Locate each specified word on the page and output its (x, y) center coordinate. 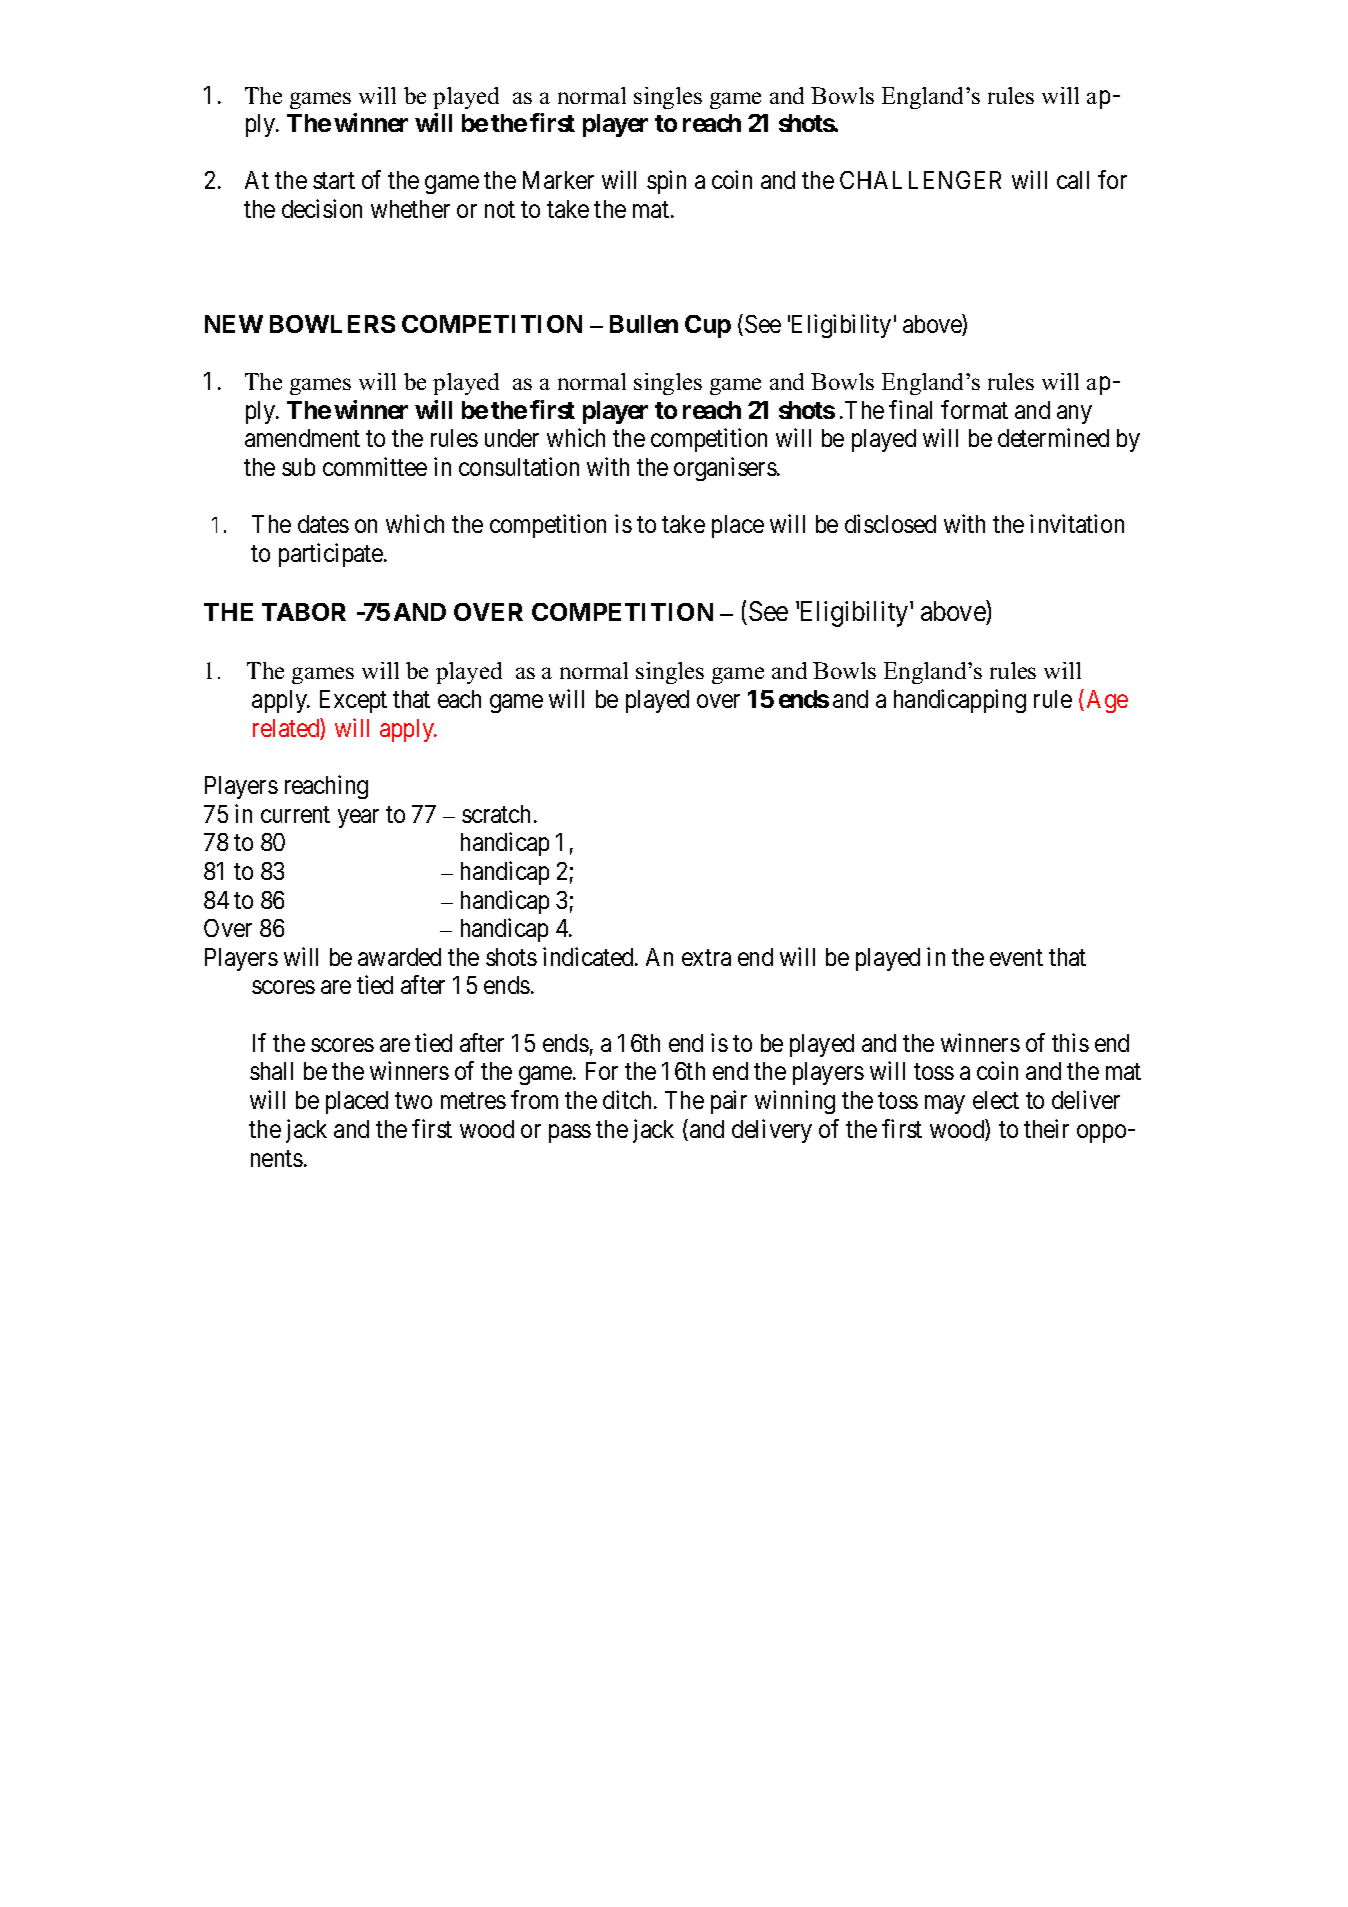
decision (322, 208)
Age (1107, 701)
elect (996, 1100)
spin (666, 182)
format (974, 409)
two (413, 1101)
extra (706, 957)
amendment (302, 438)
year (358, 818)
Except (353, 701)
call (1073, 180)
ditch (629, 1099)
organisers (725, 469)
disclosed (890, 523)
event (1016, 957)
